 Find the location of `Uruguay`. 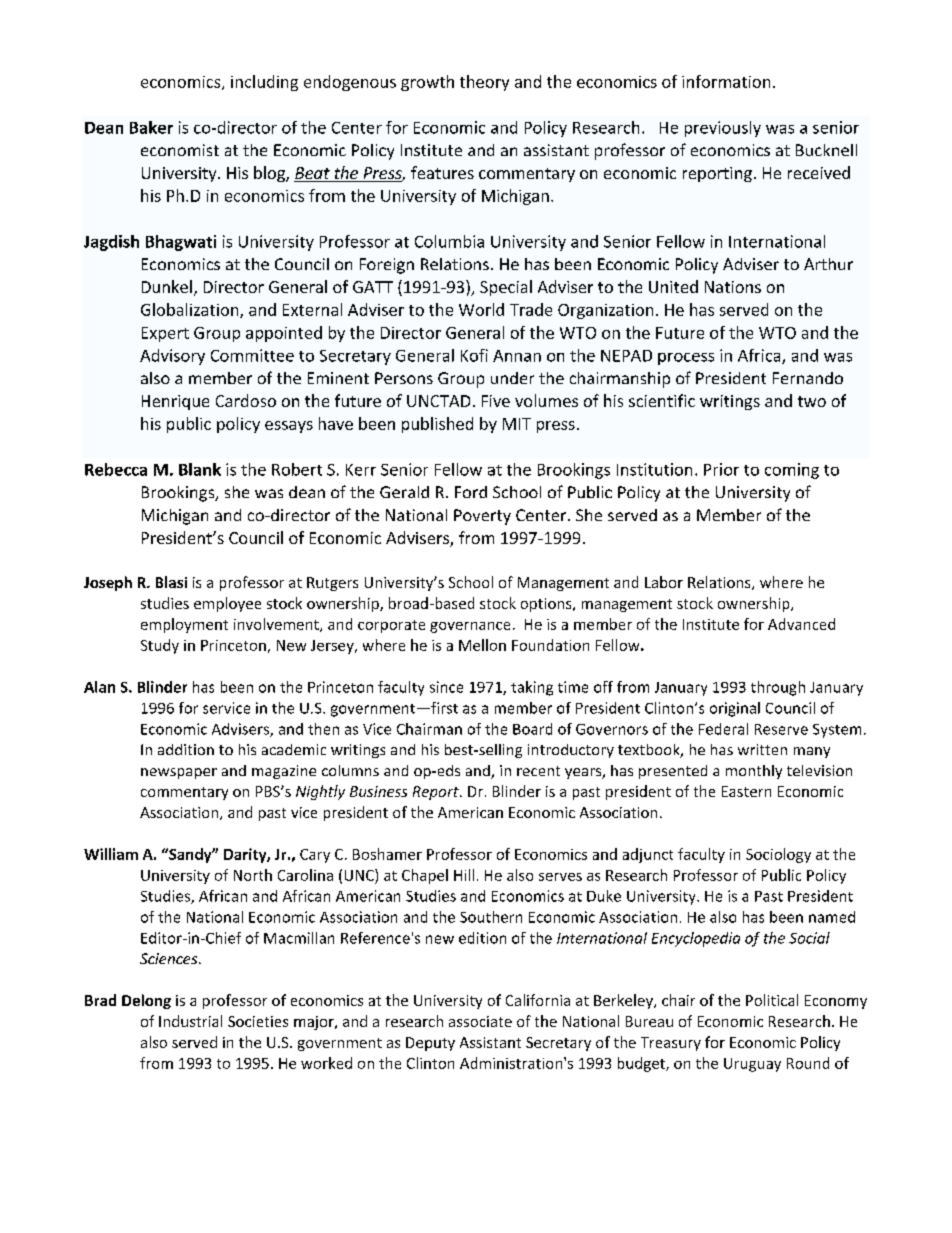

Uruguay is located at coordinates (752, 1065).
